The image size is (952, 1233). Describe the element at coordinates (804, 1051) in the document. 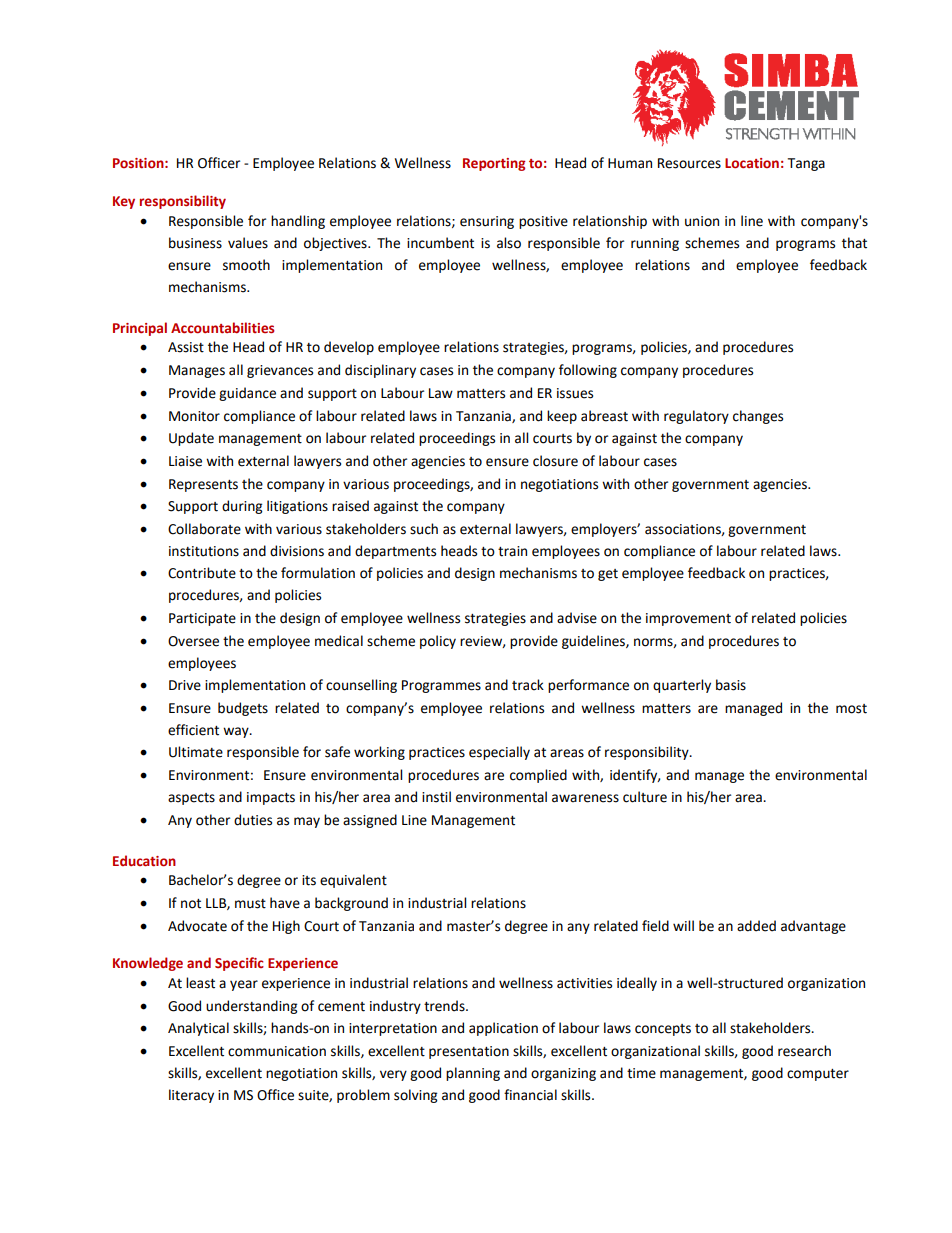

I see `research` at that location.
